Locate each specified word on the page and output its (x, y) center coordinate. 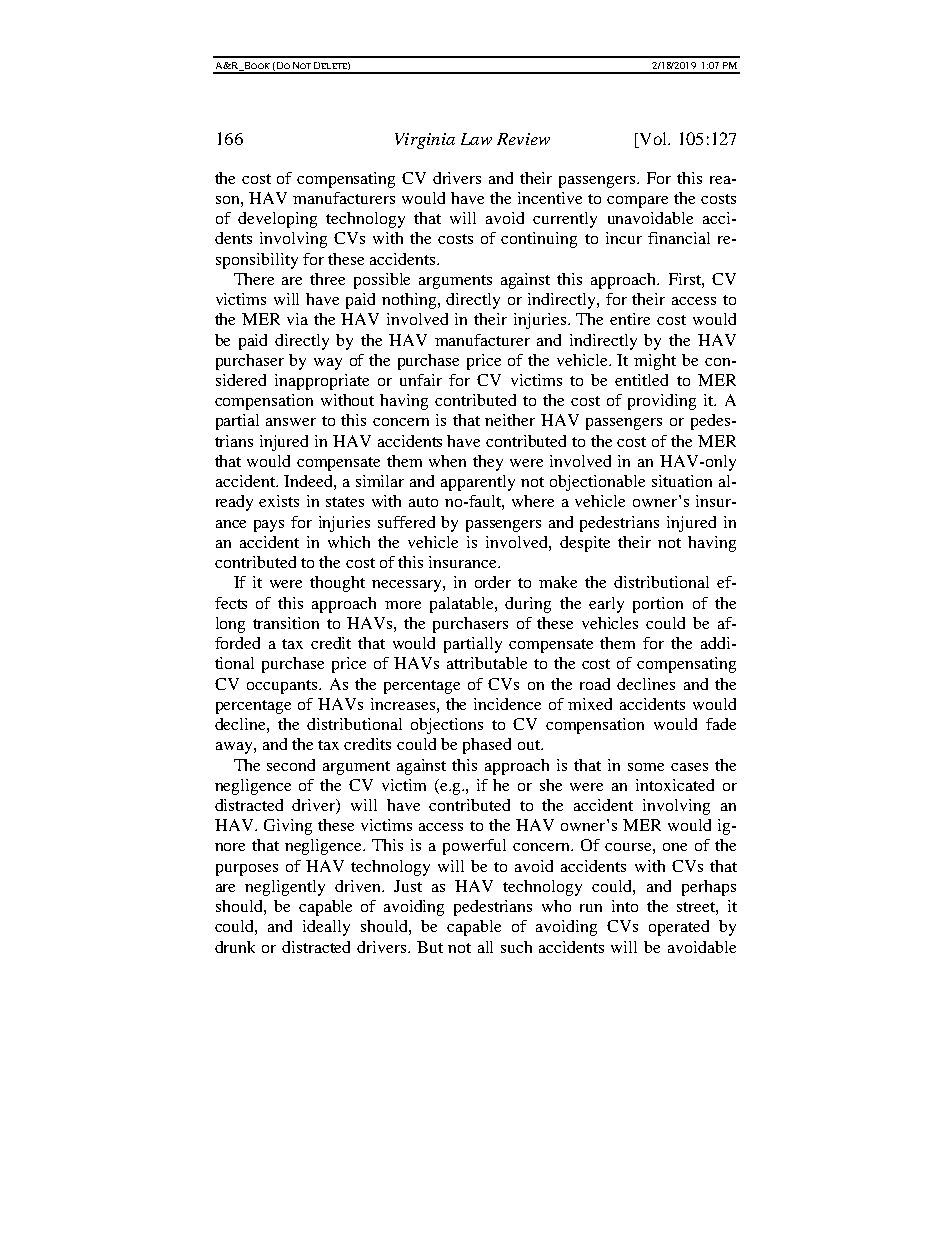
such (516, 947)
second (291, 765)
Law (476, 139)
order (493, 582)
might (655, 362)
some (646, 767)
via (297, 319)
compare (637, 202)
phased (487, 746)
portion (658, 605)
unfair (421, 380)
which (349, 542)
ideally (326, 928)
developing (277, 220)
